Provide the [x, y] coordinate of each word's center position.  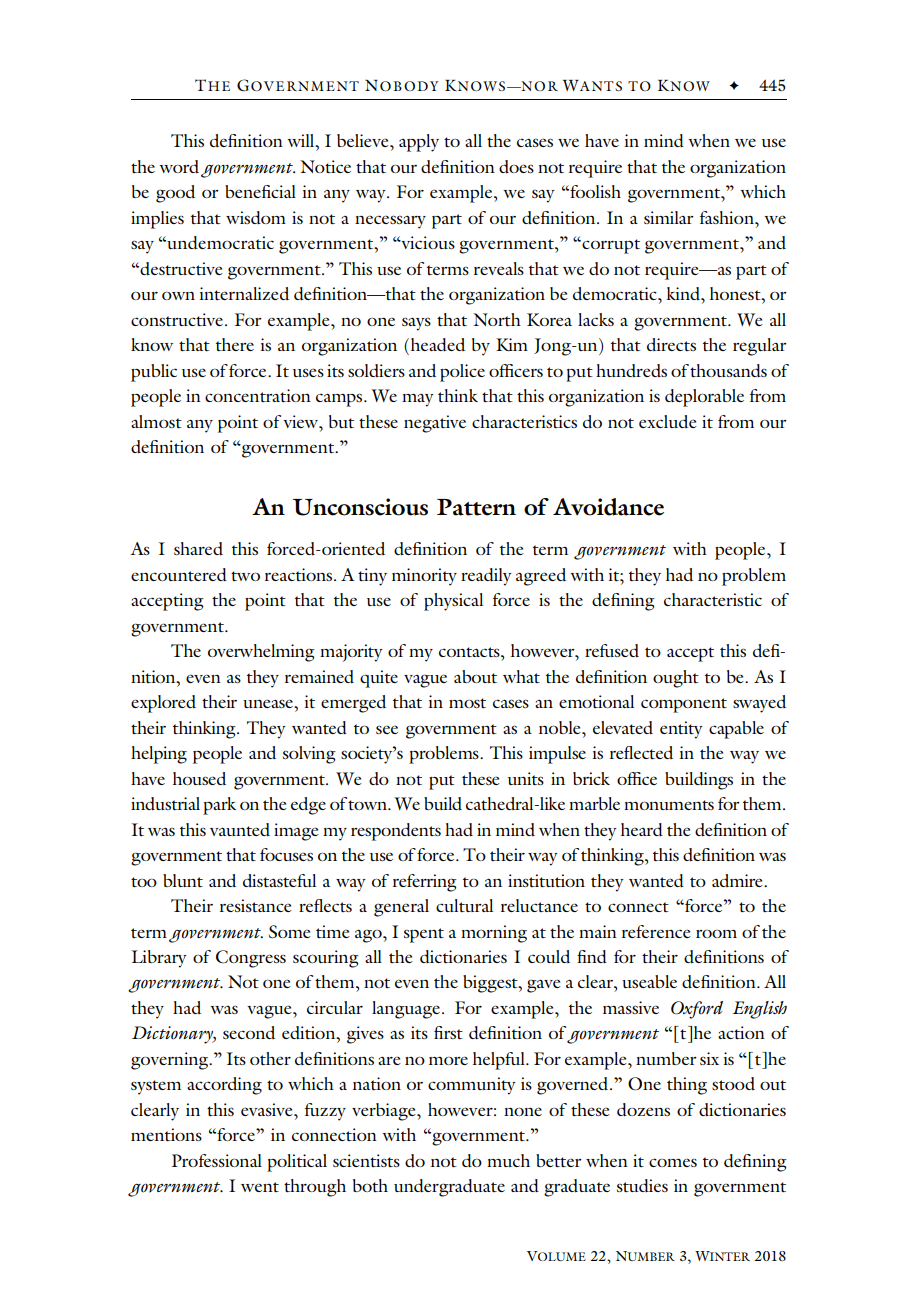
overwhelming [261, 653]
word [179, 167]
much [508, 1160]
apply [419, 143]
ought [676, 679]
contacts [470, 652]
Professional [217, 1160]
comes [673, 1162]
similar [669, 217]
